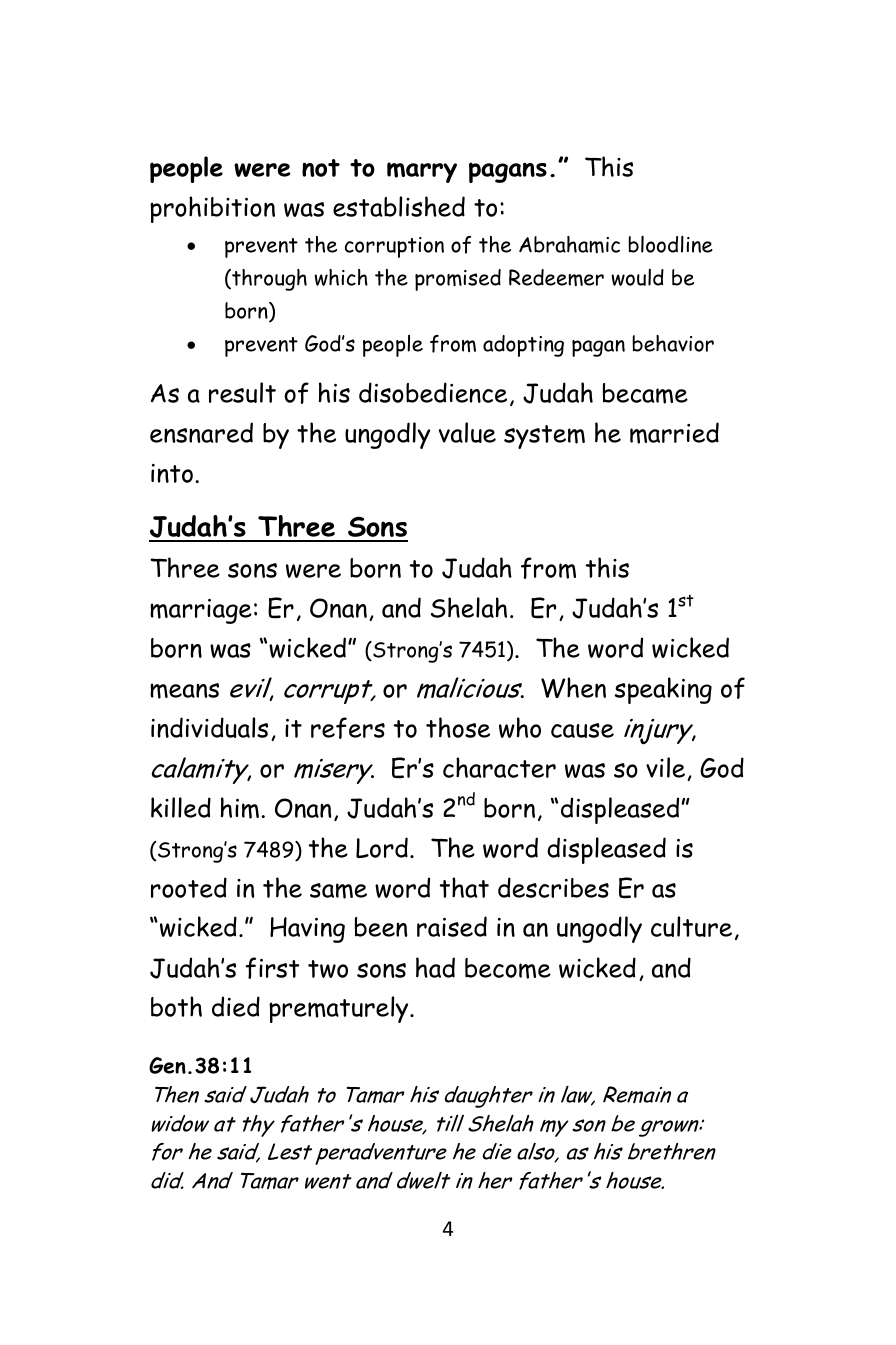  What do you see at coordinates (435, 967) in the screenshot?
I see `had` at bounding box center [435, 967].
